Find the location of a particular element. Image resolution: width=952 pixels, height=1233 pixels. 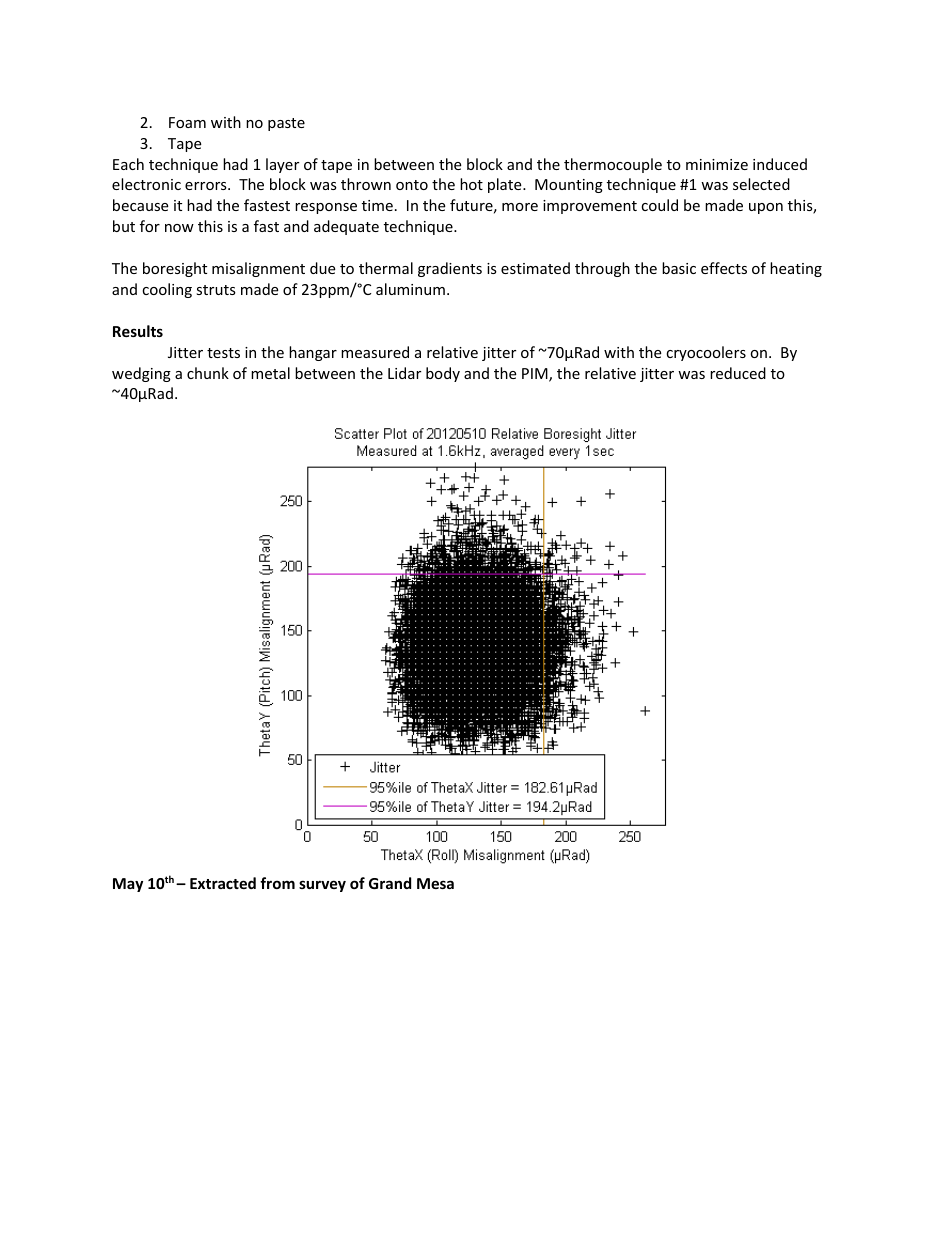

Mesa is located at coordinates (435, 883).
